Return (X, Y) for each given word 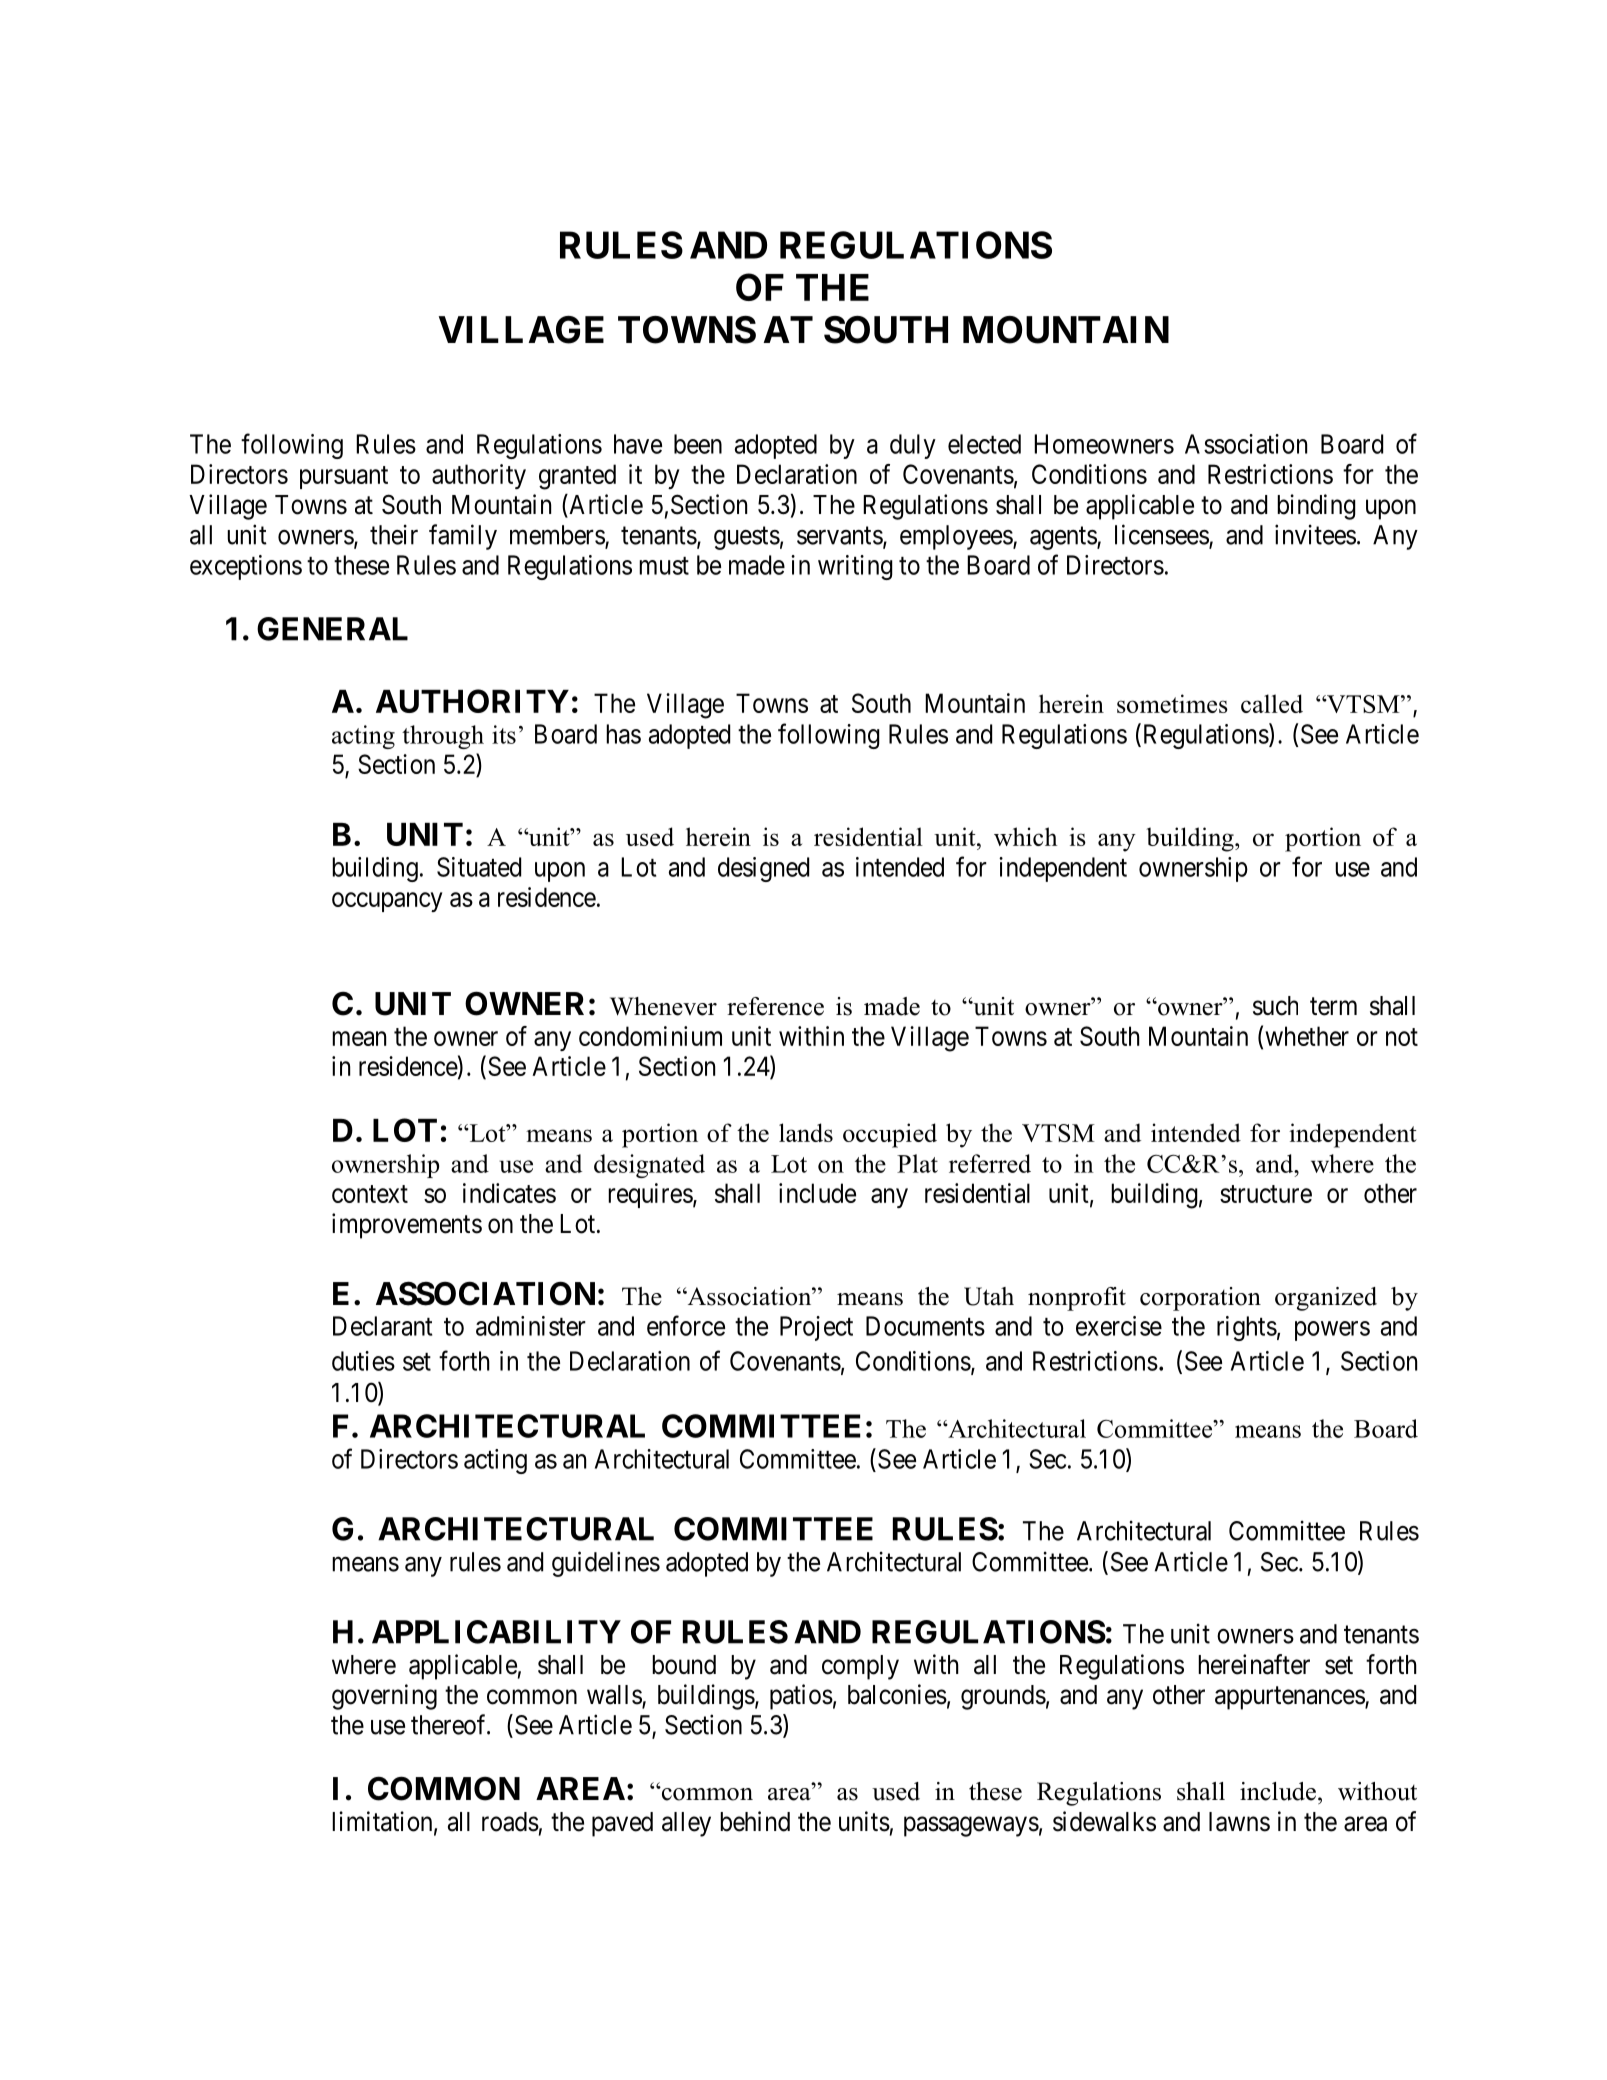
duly (913, 446)
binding (1316, 507)
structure (1266, 1194)
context (370, 1194)
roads (510, 1822)
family (463, 537)
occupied (890, 1135)
